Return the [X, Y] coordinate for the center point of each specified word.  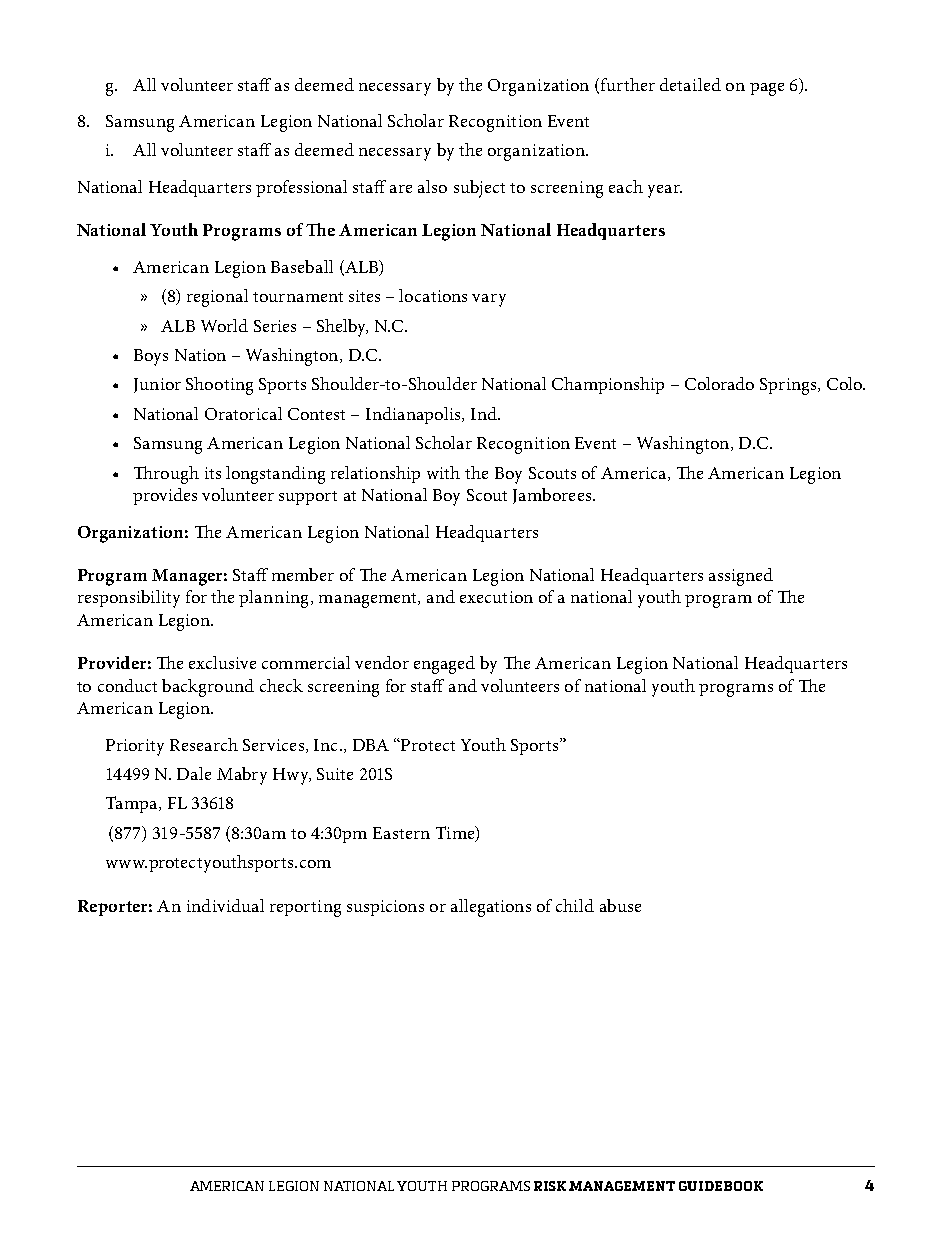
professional [301, 188]
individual [225, 905]
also [432, 186]
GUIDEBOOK [721, 1186]
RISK [550, 1186]
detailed [690, 84]
